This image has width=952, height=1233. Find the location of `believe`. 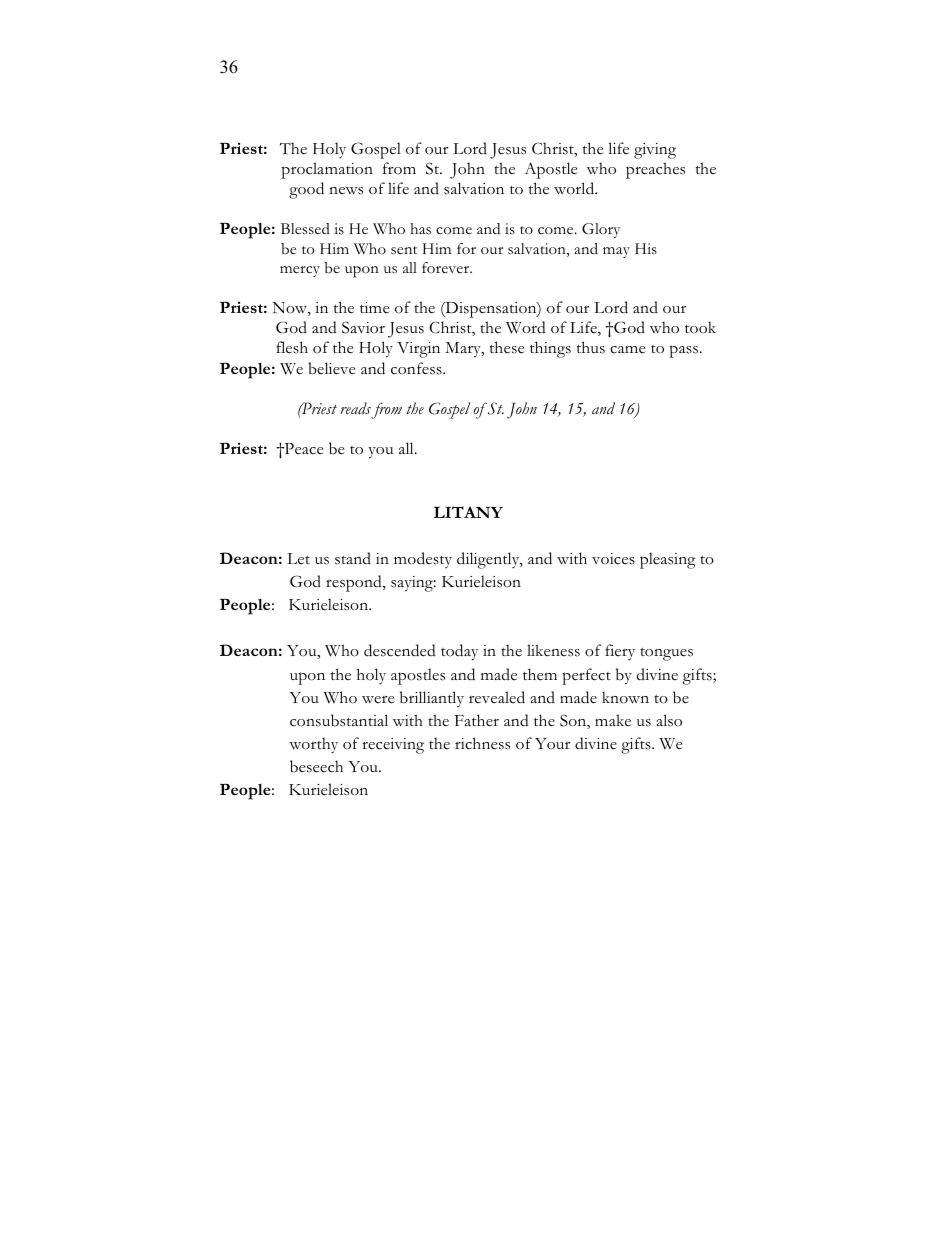

believe is located at coordinates (331, 368).
